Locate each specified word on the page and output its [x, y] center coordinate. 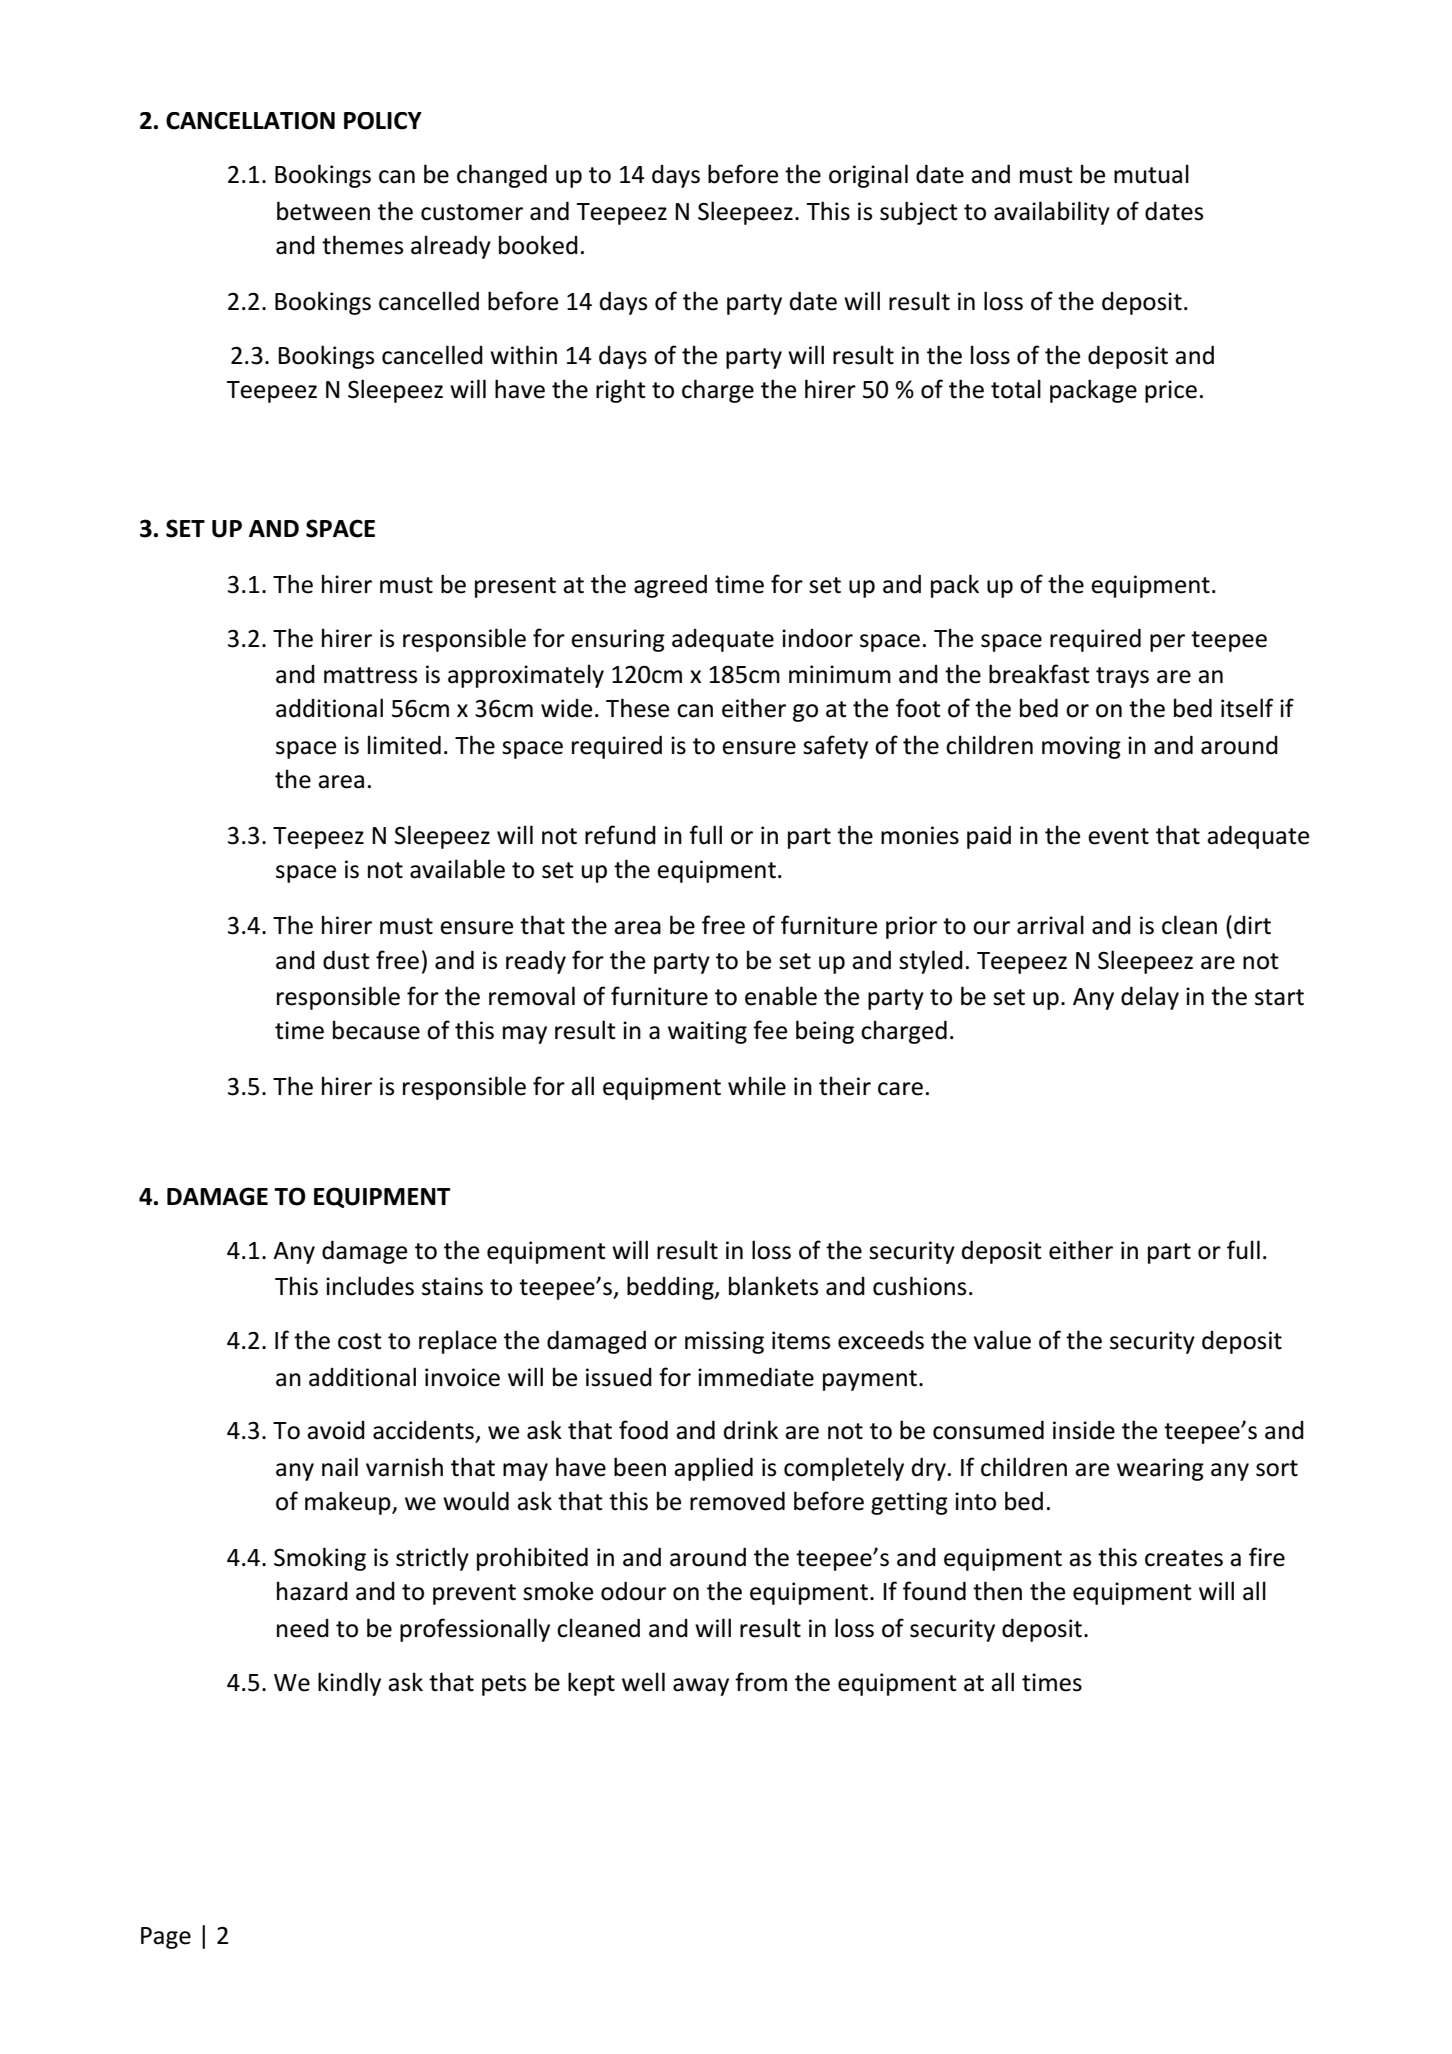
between [323, 211]
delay [1150, 998]
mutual [1151, 174]
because [376, 1030]
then [997, 1591]
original [868, 176]
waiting [707, 1032]
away [701, 1687]
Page [166, 1938]
